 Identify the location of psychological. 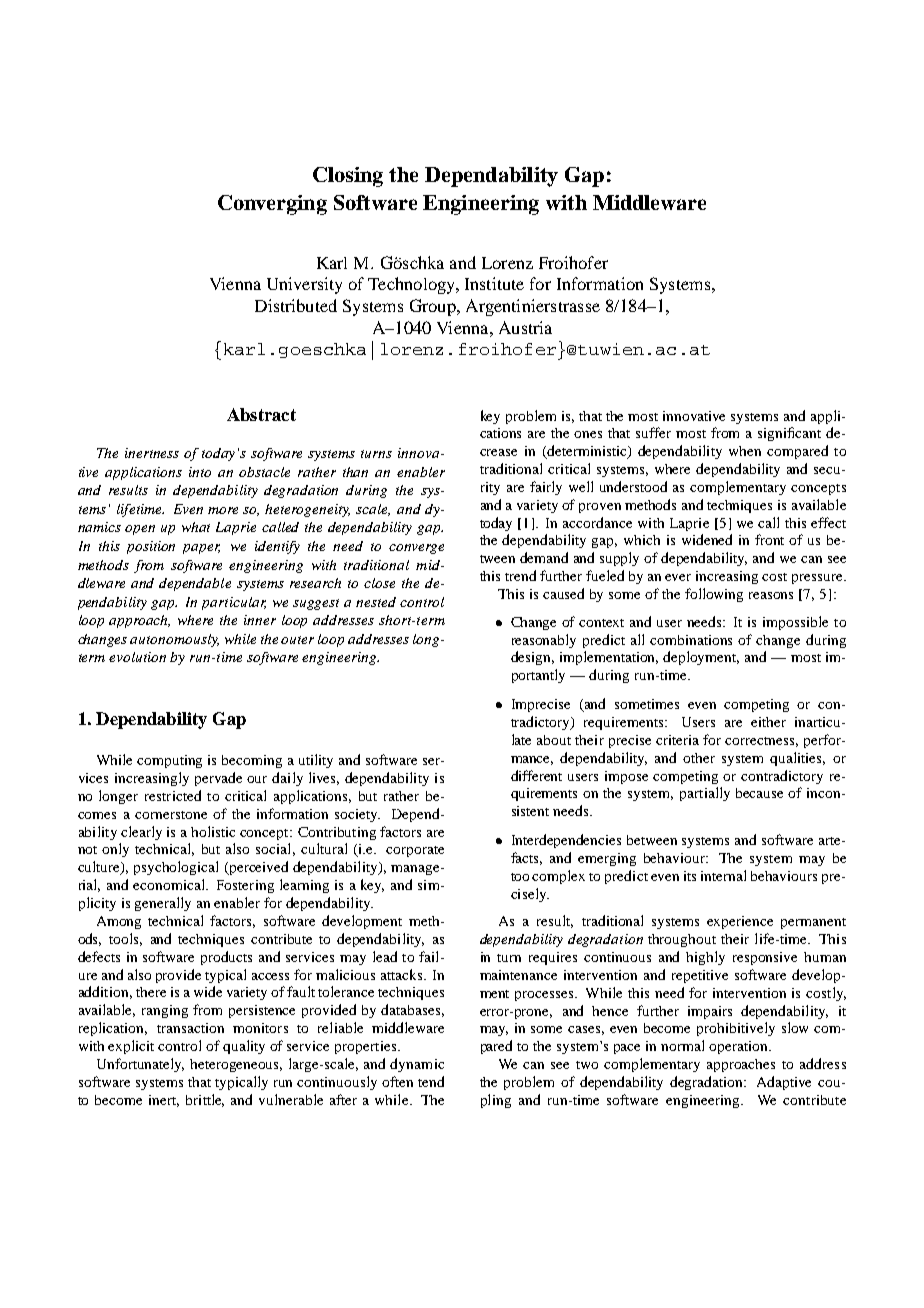
(176, 868).
